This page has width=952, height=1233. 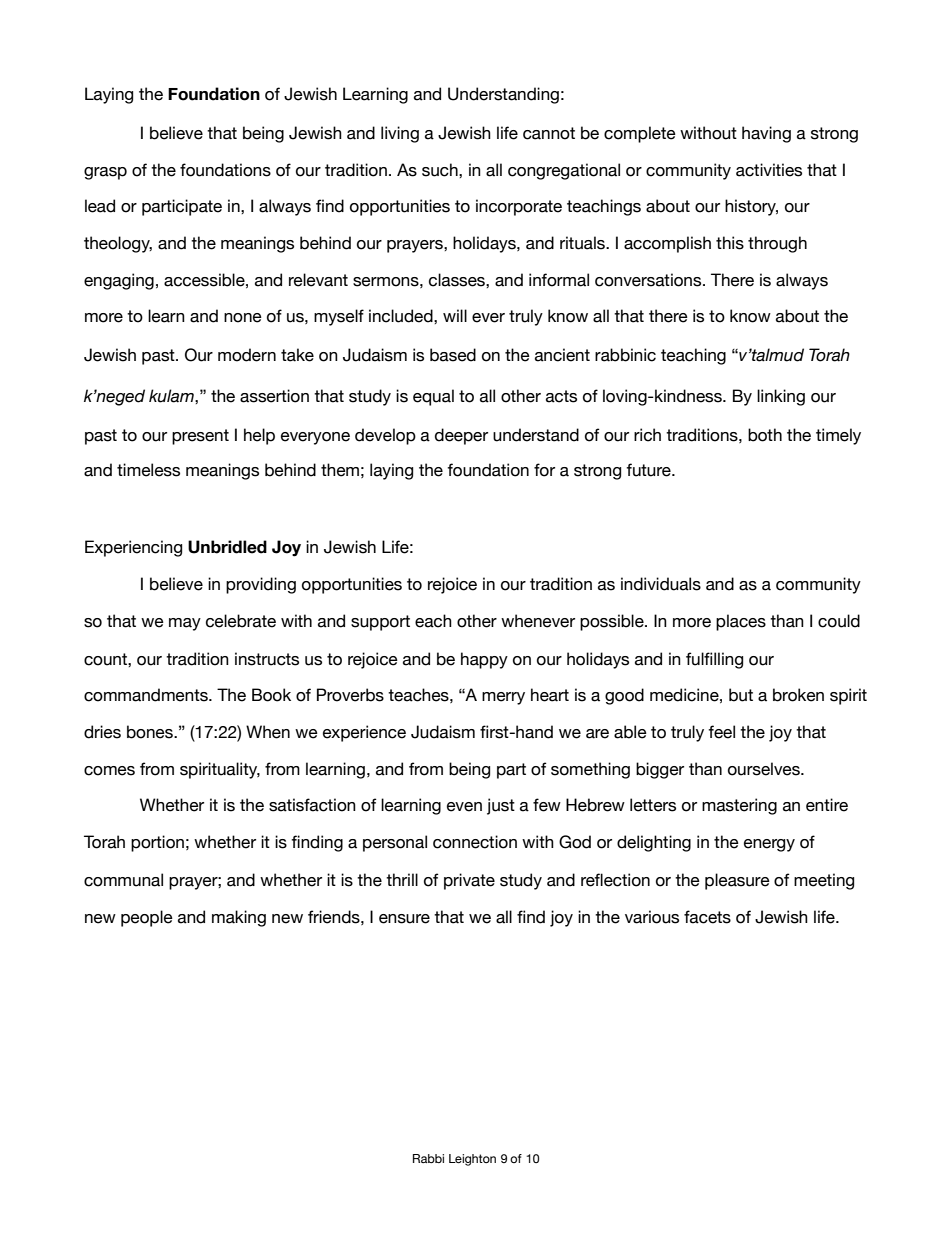 I want to click on activities, so click(x=769, y=170).
